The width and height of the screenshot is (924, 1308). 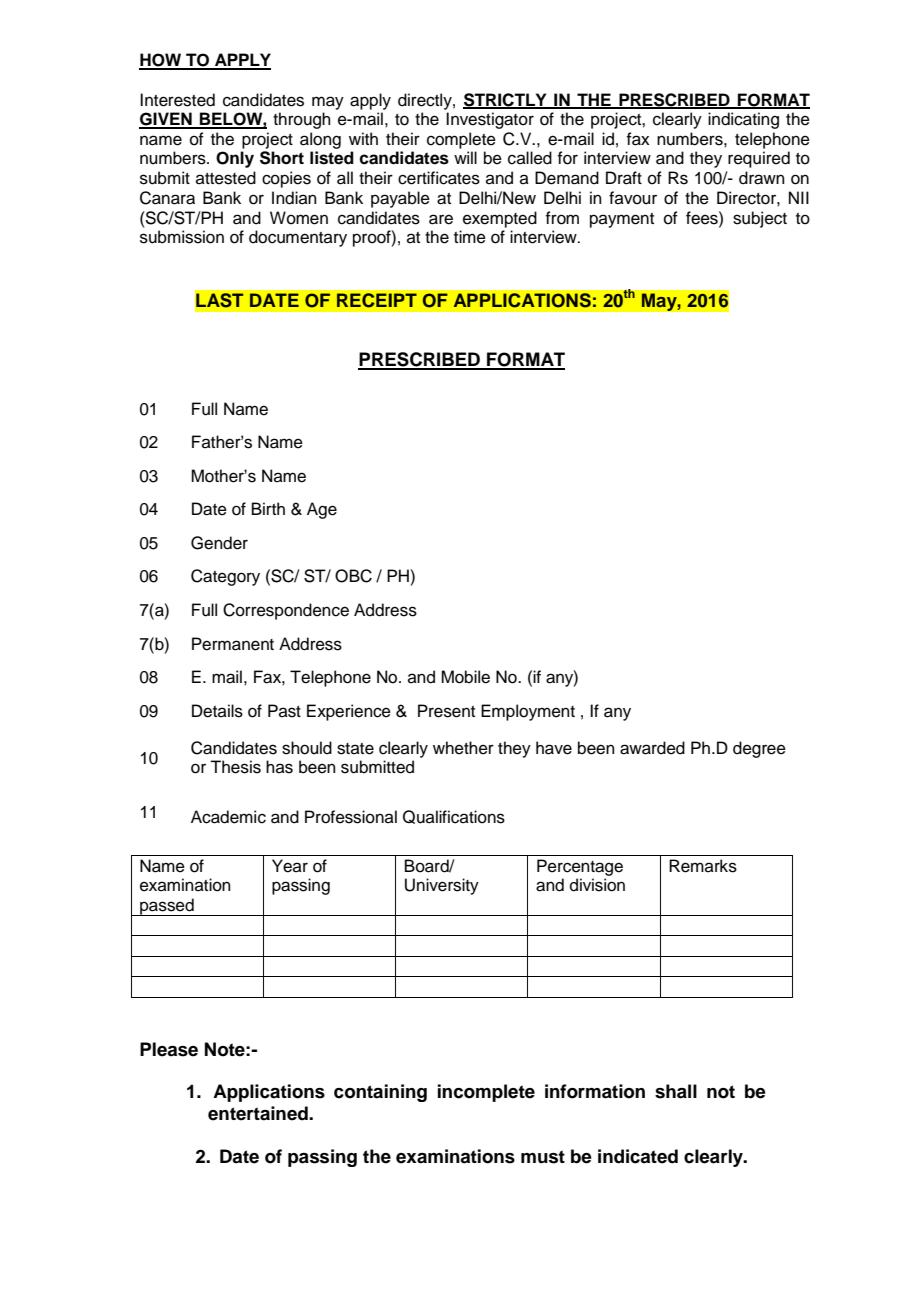 I want to click on required, so click(x=759, y=159).
